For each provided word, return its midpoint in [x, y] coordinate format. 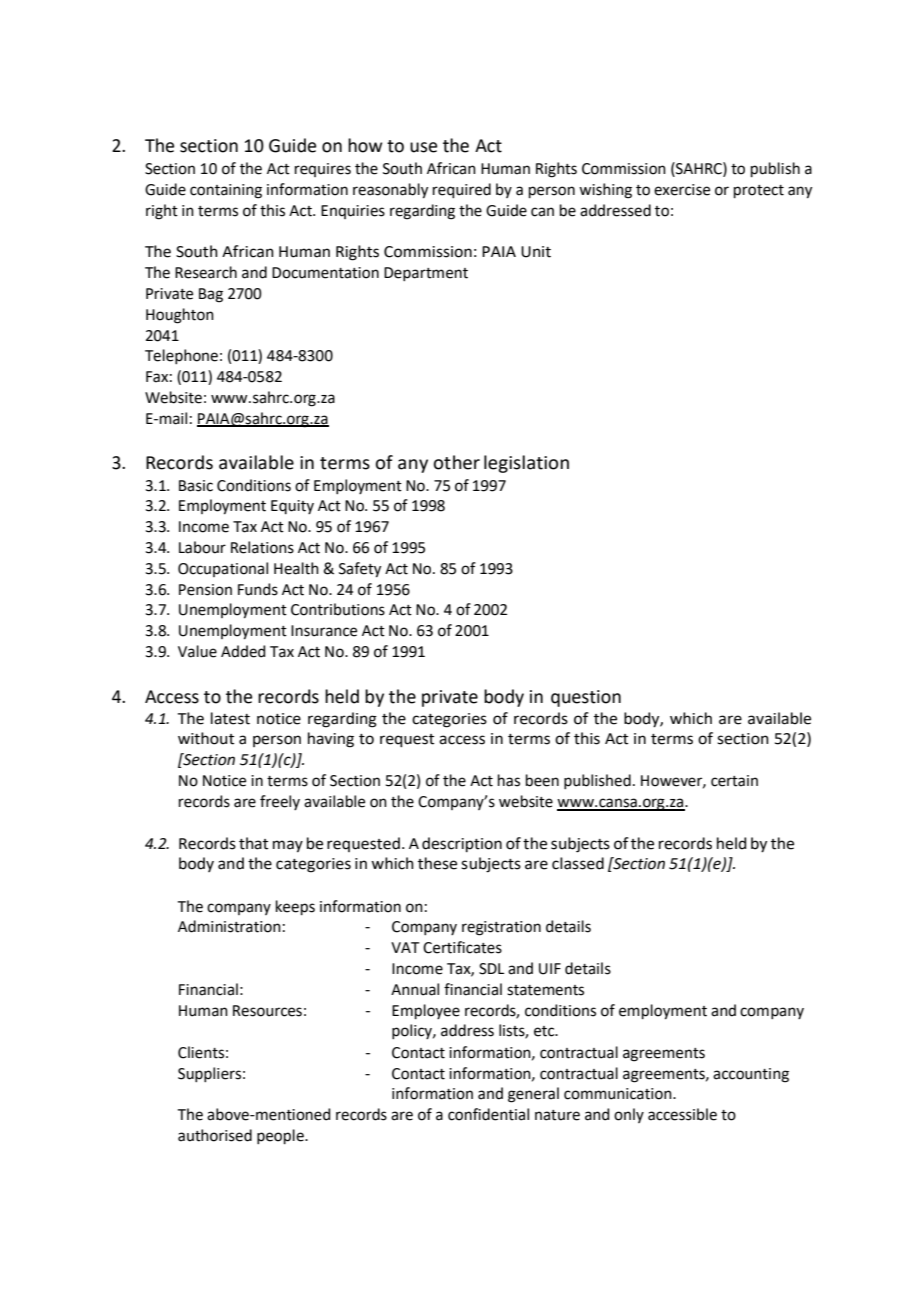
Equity [292, 507]
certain [734, 781]
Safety [360, 570]
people [281, 1136]
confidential [488, 1114]
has [509, 780]
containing [226, 191]
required [462, 190]
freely [280, 802]
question [586, 698]
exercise [682, 190]
